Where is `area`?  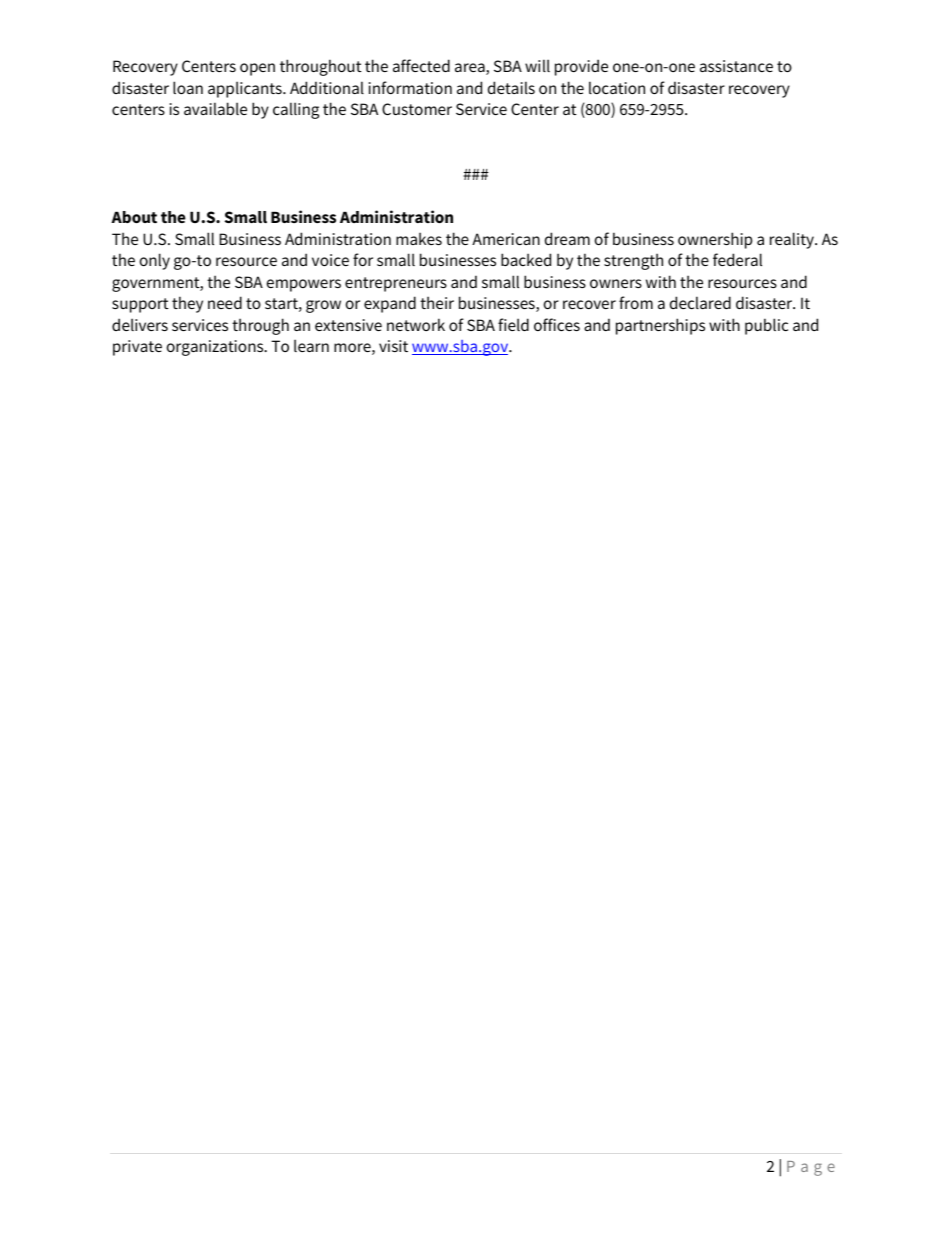 area is located at coordinates (471, 69).
